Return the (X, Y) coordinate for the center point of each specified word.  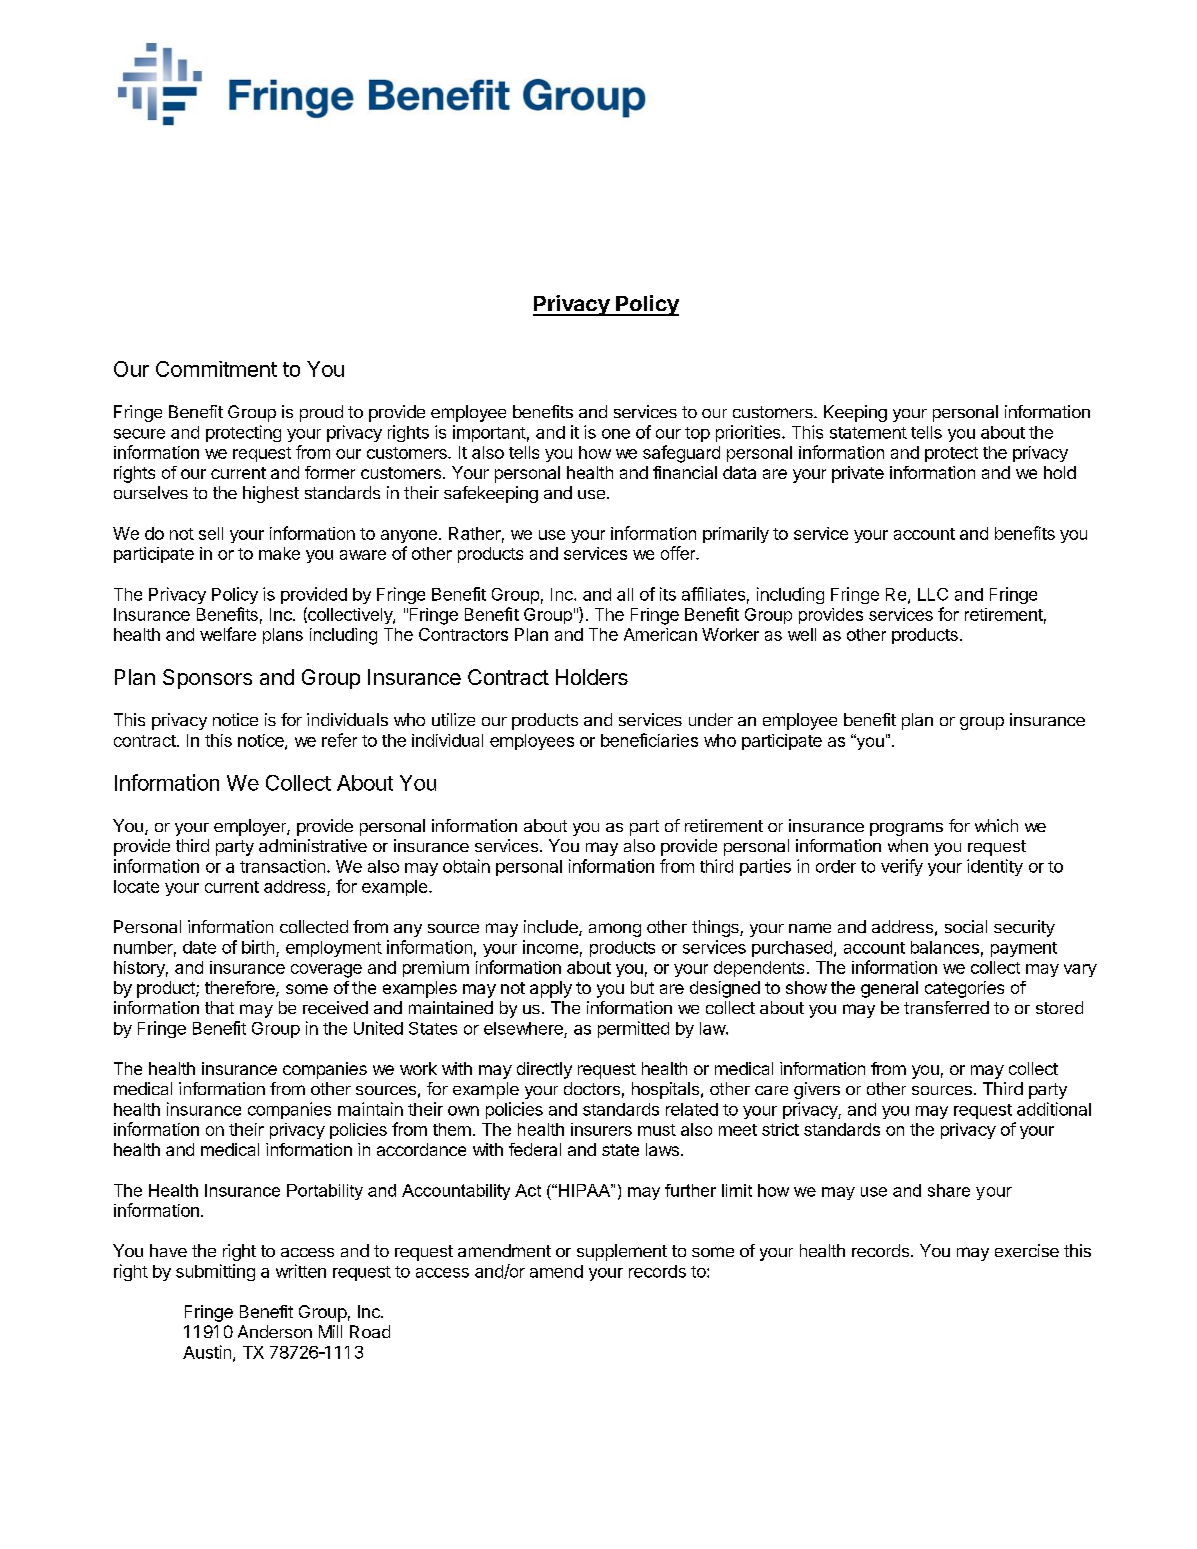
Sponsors (207, 679)
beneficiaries (649, 740)
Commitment (216, 369)
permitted (633, 1029)
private (858, 474)
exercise (1027, 1250)
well (802, 634)
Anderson (275, 1331)
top (697, 434)
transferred (946, 1007)
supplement (622, 1252)
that (219, 1007)
